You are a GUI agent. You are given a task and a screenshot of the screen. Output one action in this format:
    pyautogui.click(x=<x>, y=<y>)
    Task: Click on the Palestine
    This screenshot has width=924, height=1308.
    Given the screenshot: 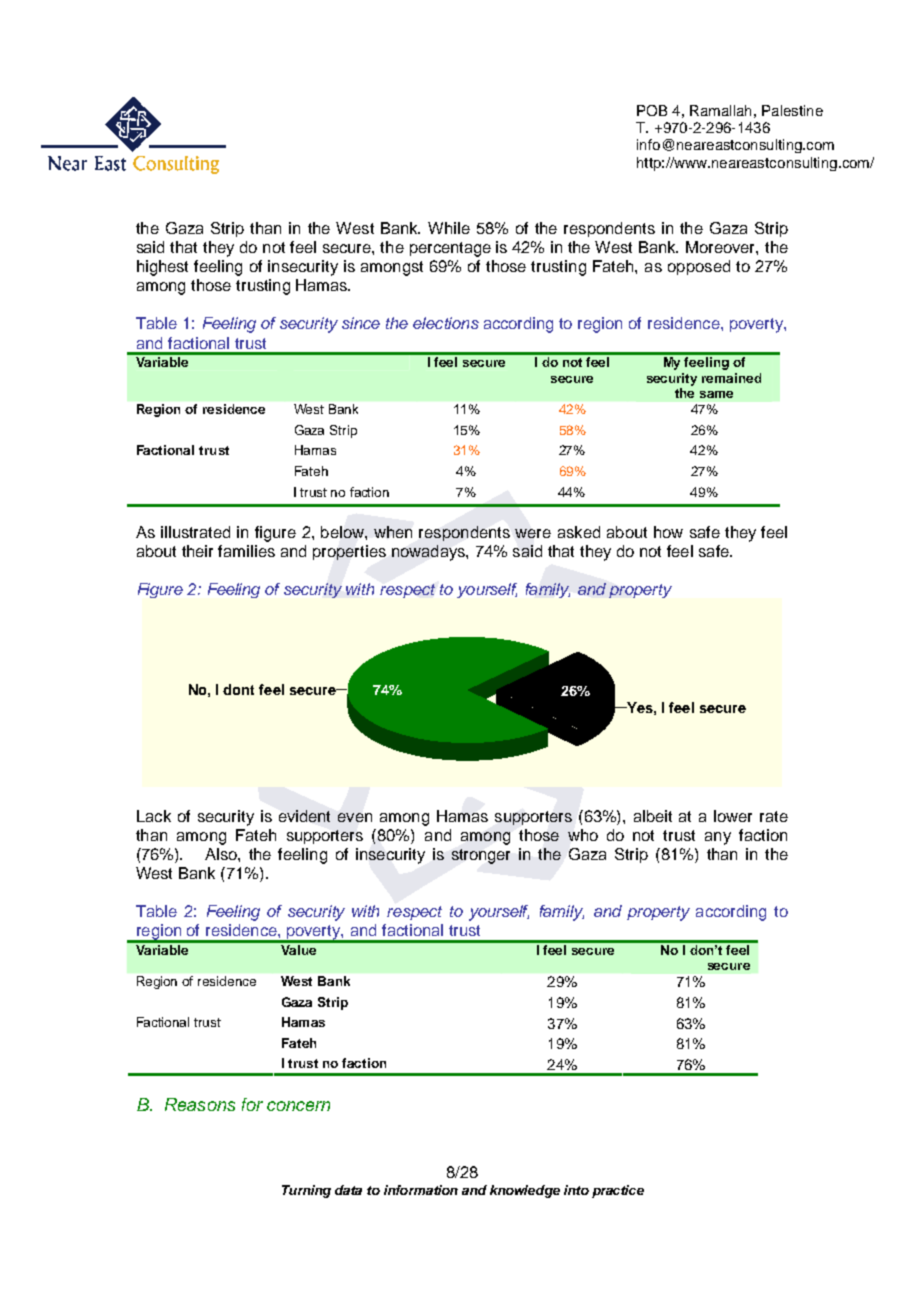 What is the action you would take?
    pyautogui.click(x=792, y=110)
